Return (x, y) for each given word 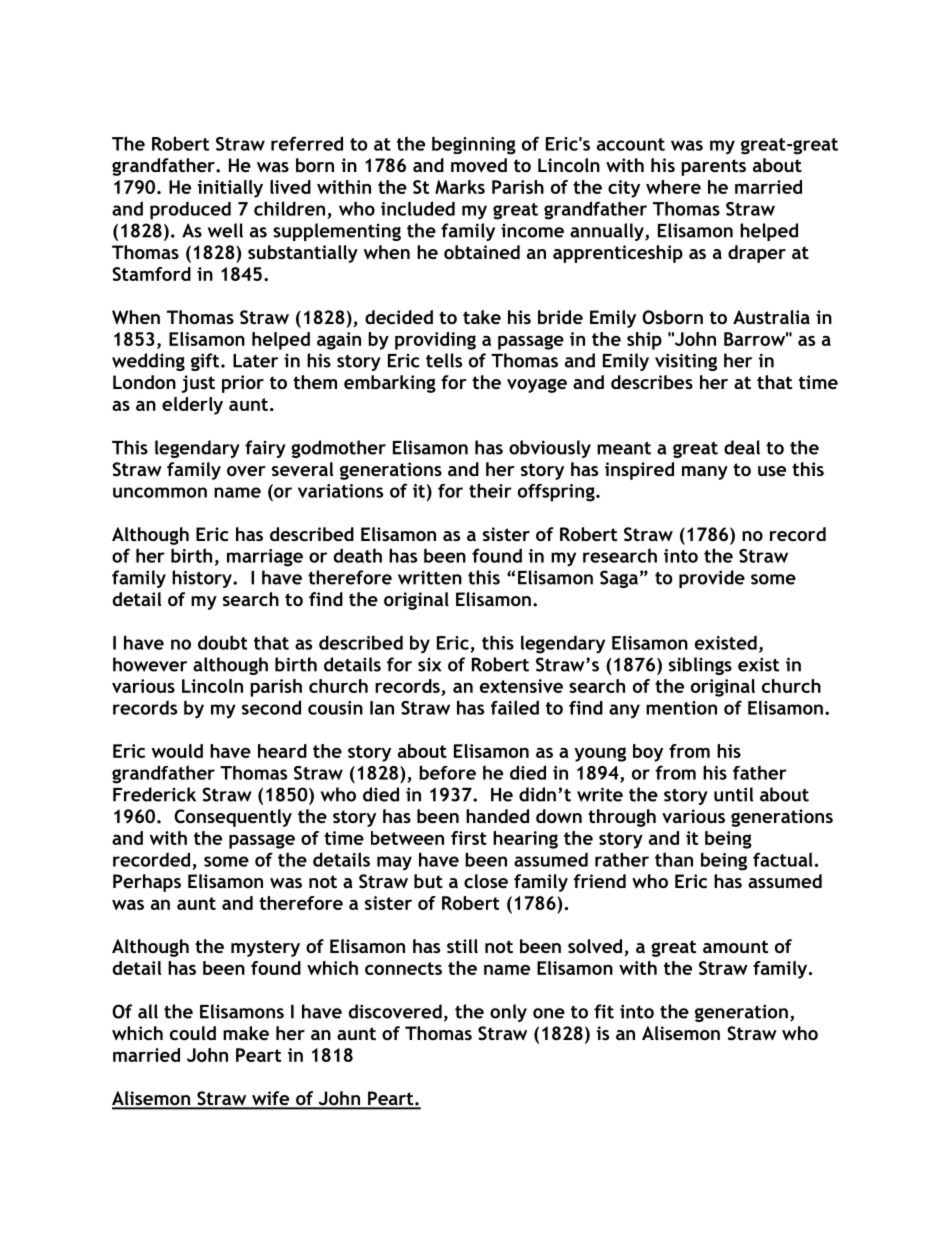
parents (713, 167)
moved (479, 165)
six (429, 665)
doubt (222, 642)
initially (230, 189)
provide (712, 579)
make (246, 1033)
